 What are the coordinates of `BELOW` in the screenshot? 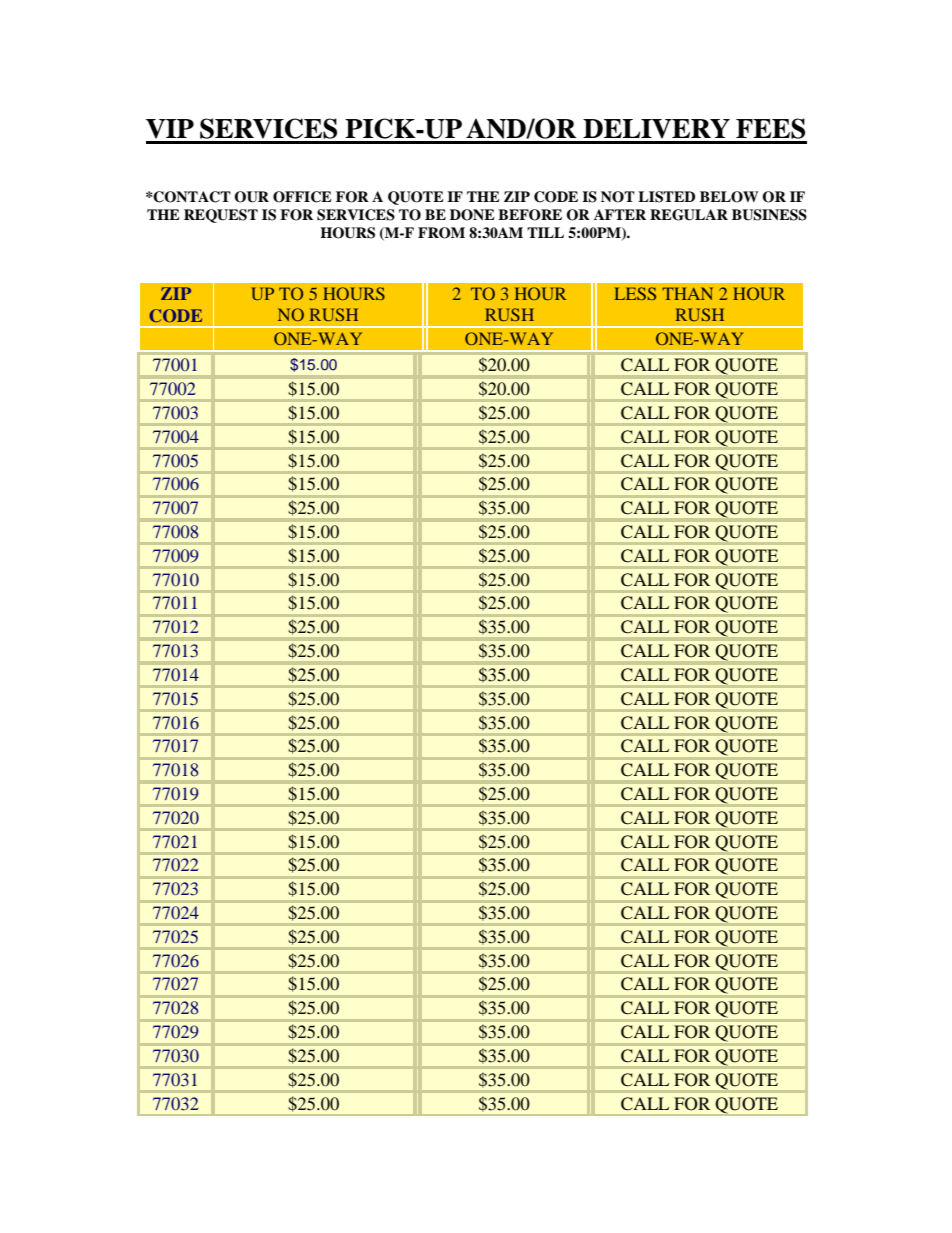 It's located at (729, 197).
